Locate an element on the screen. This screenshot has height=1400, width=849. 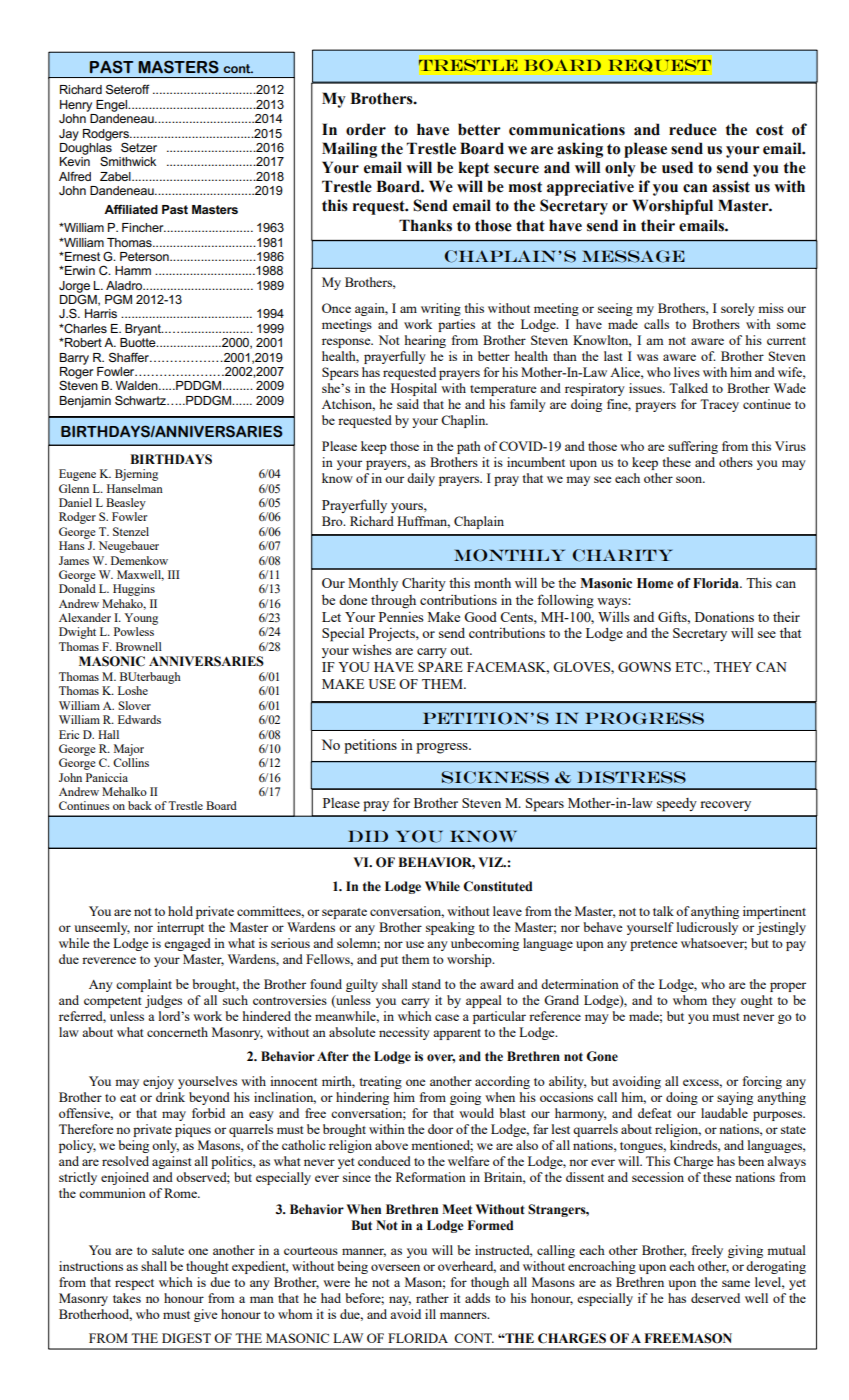
rather is located at coordinates (432, 1298).
